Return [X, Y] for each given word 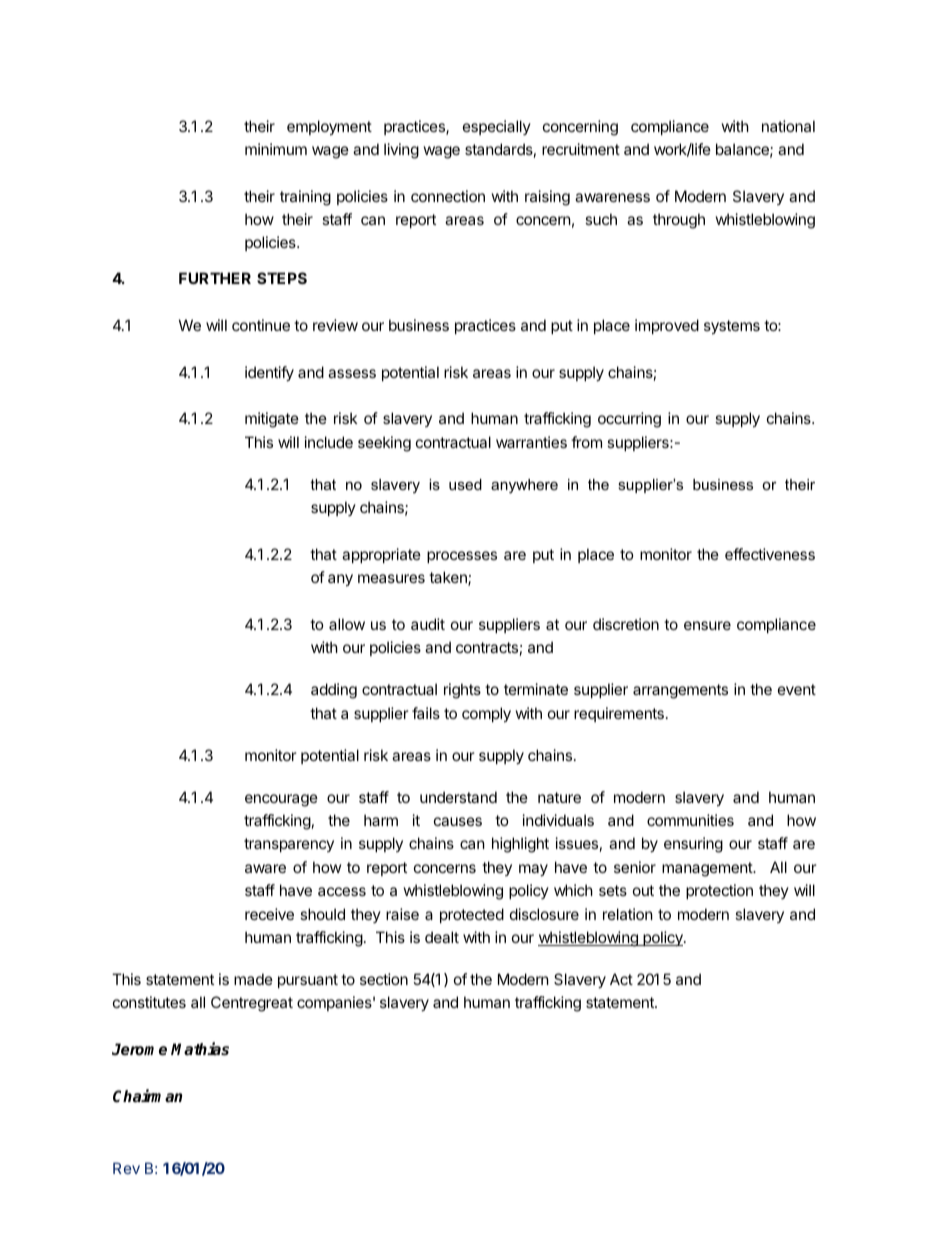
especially [497, 127]
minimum [276, 149]
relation [628, 914]
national [788, 126]
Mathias [200, 1049]
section [384, 979]
